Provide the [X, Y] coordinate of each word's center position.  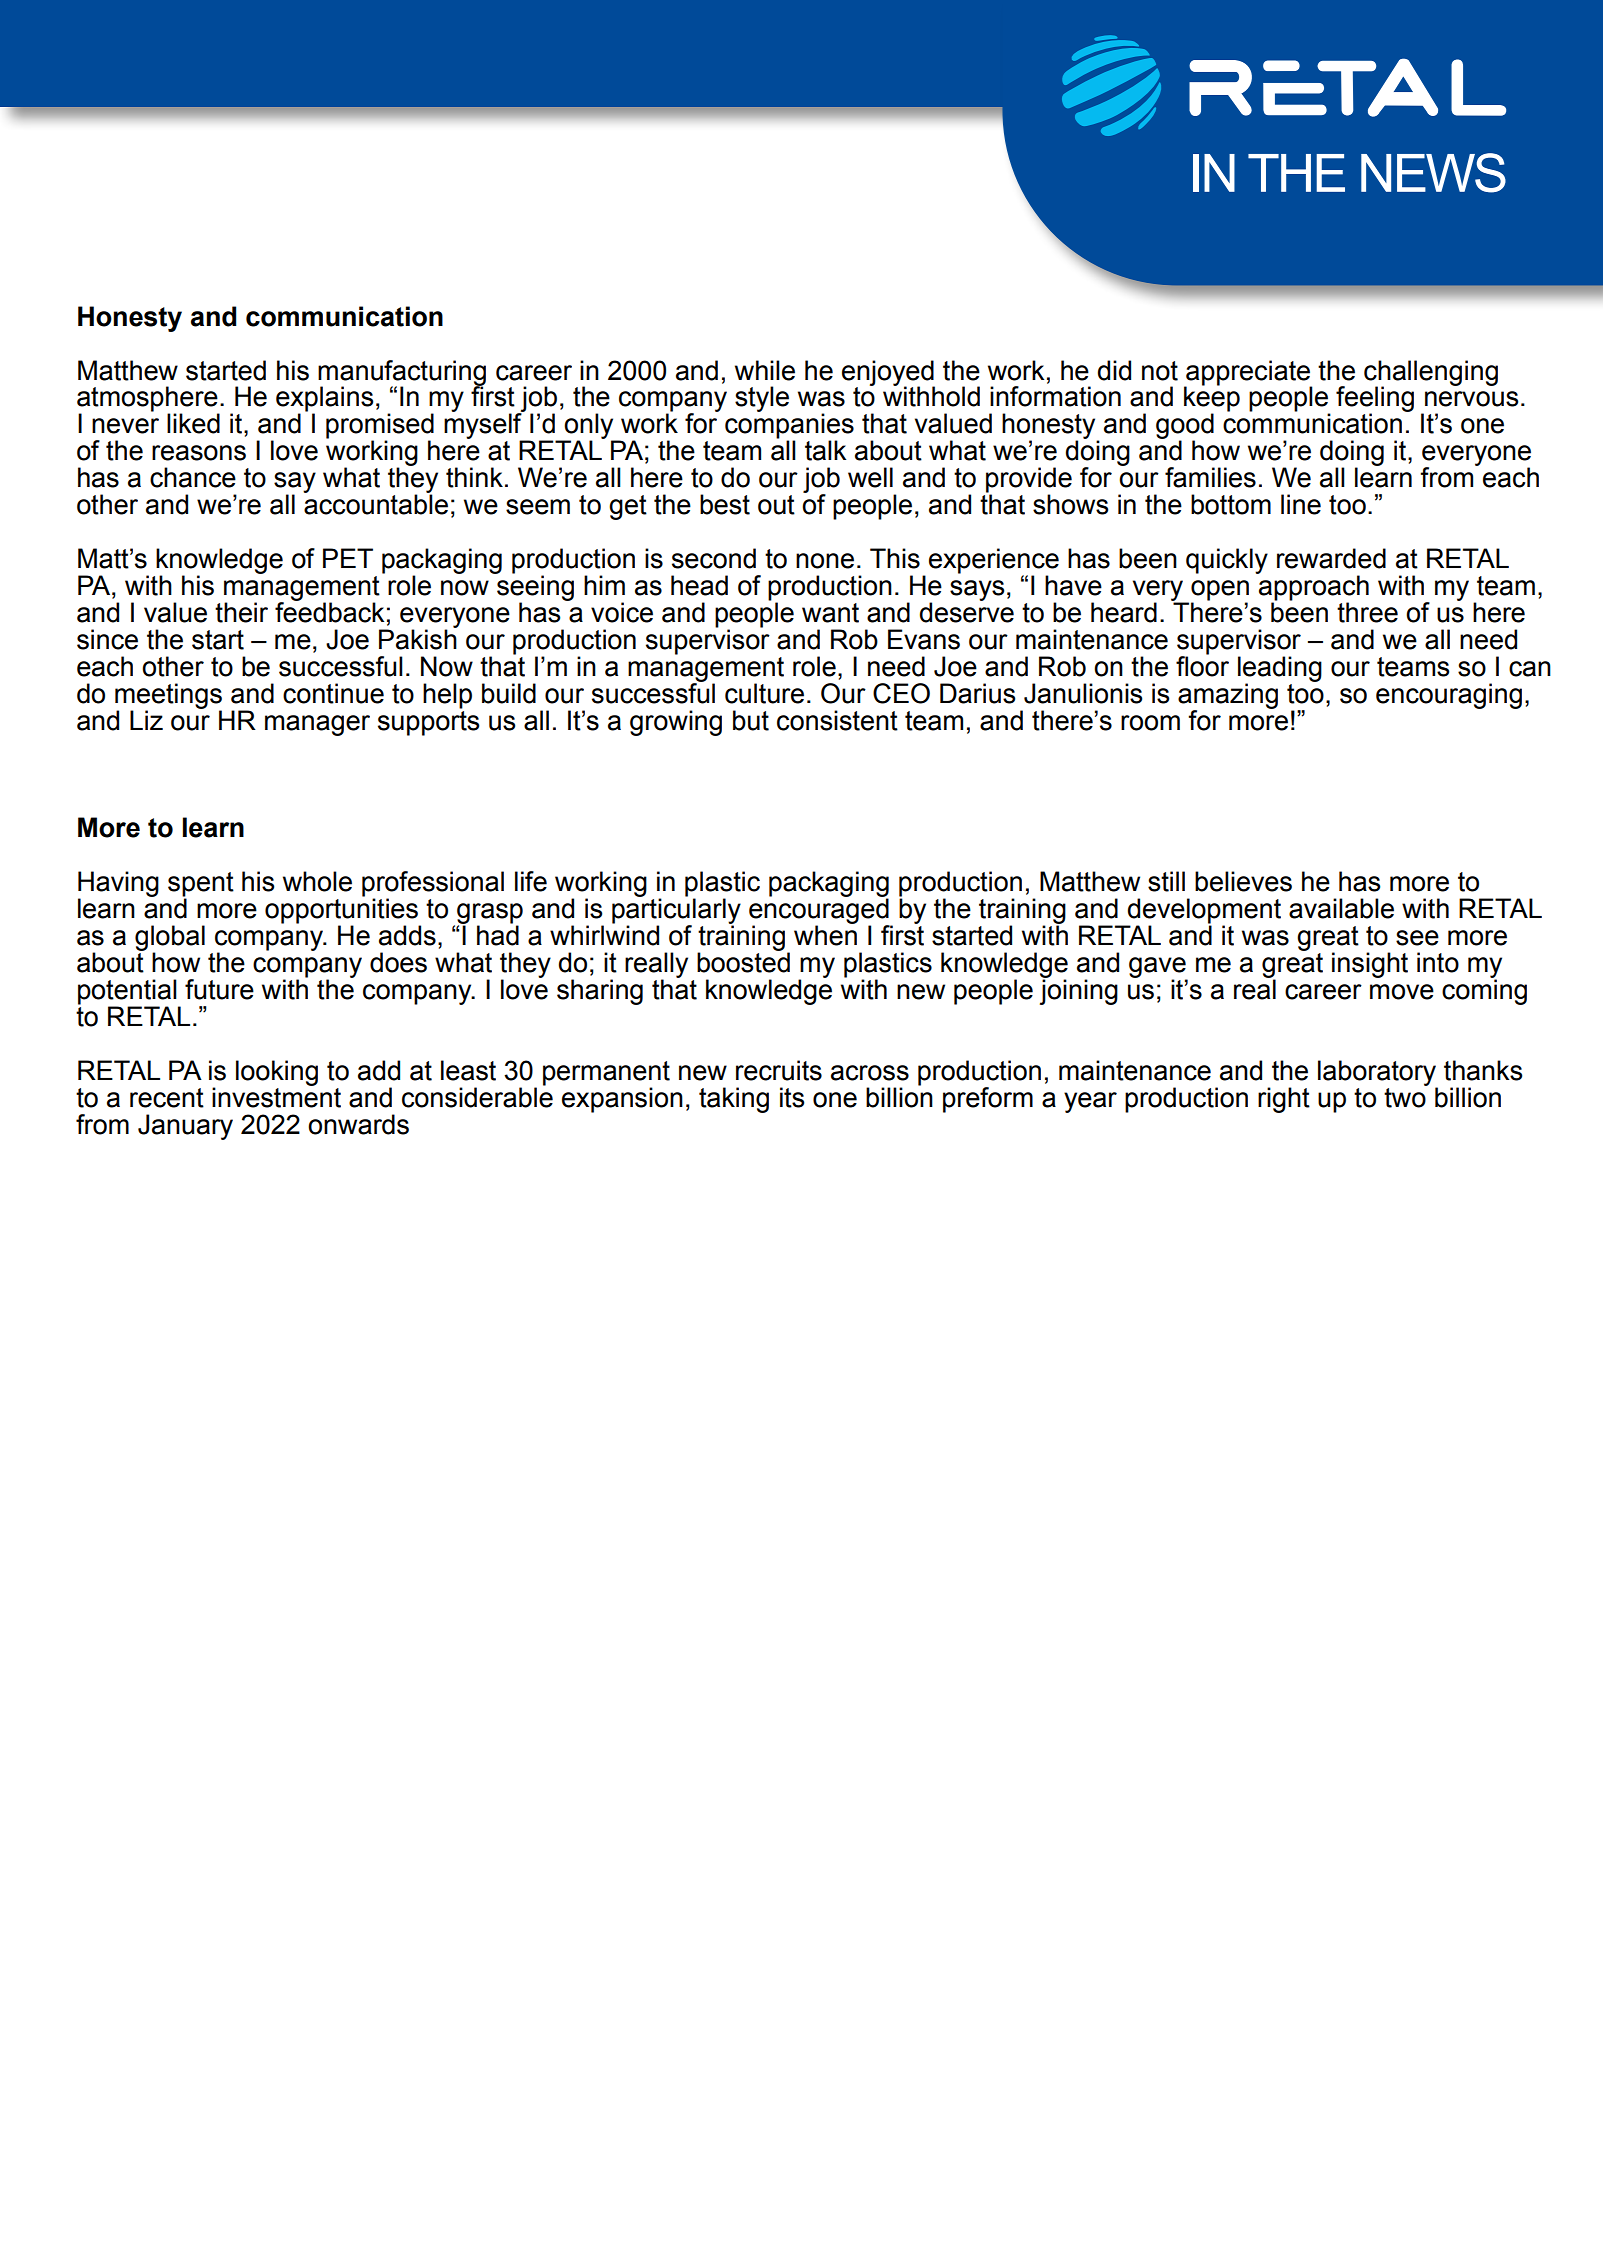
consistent [837, 720]
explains [324, 400]
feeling [1375, 400]
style [762, 399]
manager [317, 725]
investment [276, 1096]
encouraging [1449, 696]
